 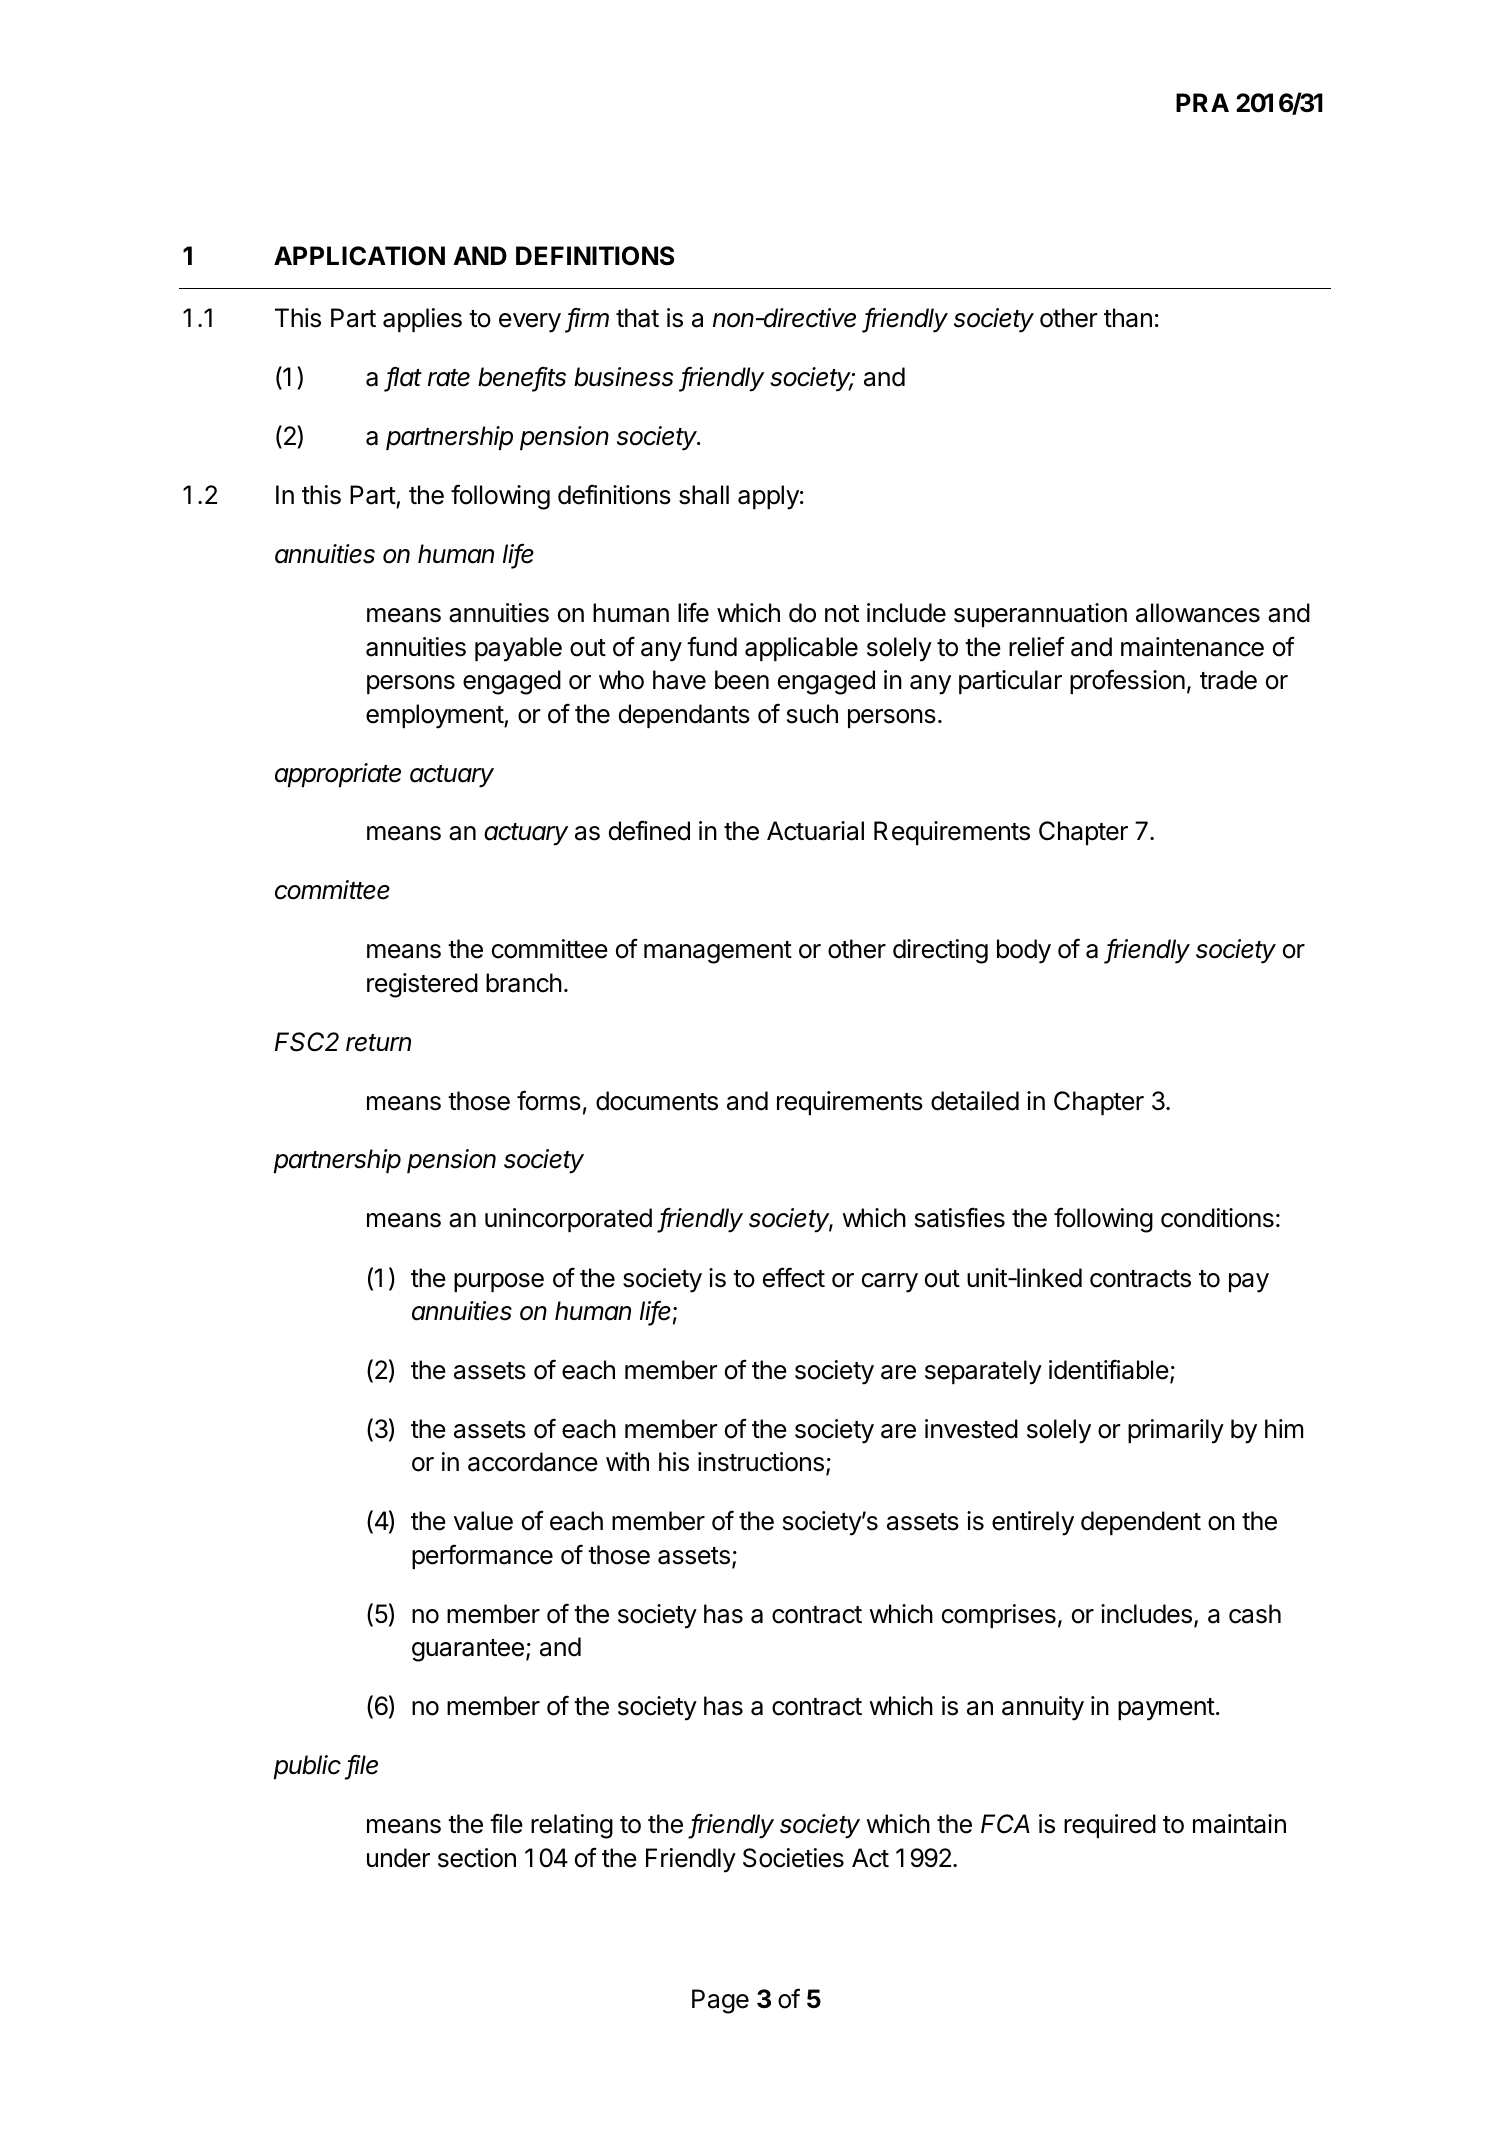 What do you see at coordinates (398, 1858) in the screenshot?
I see `under` at bounding box center [398, 1858].
